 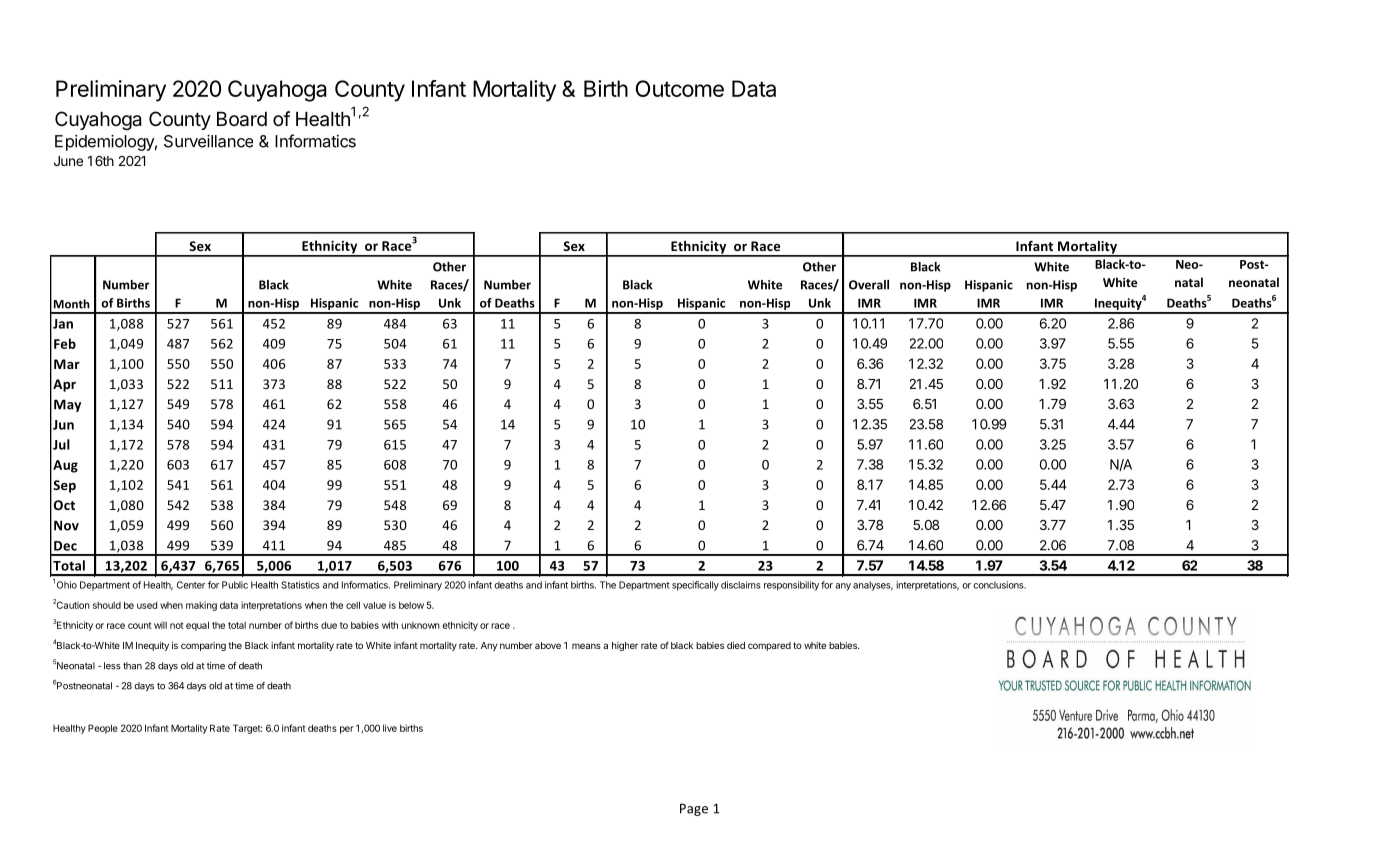 What do you see at coordinates (103, 729) in the screenshot?
I see `People` at bounding box center [103, 729].
